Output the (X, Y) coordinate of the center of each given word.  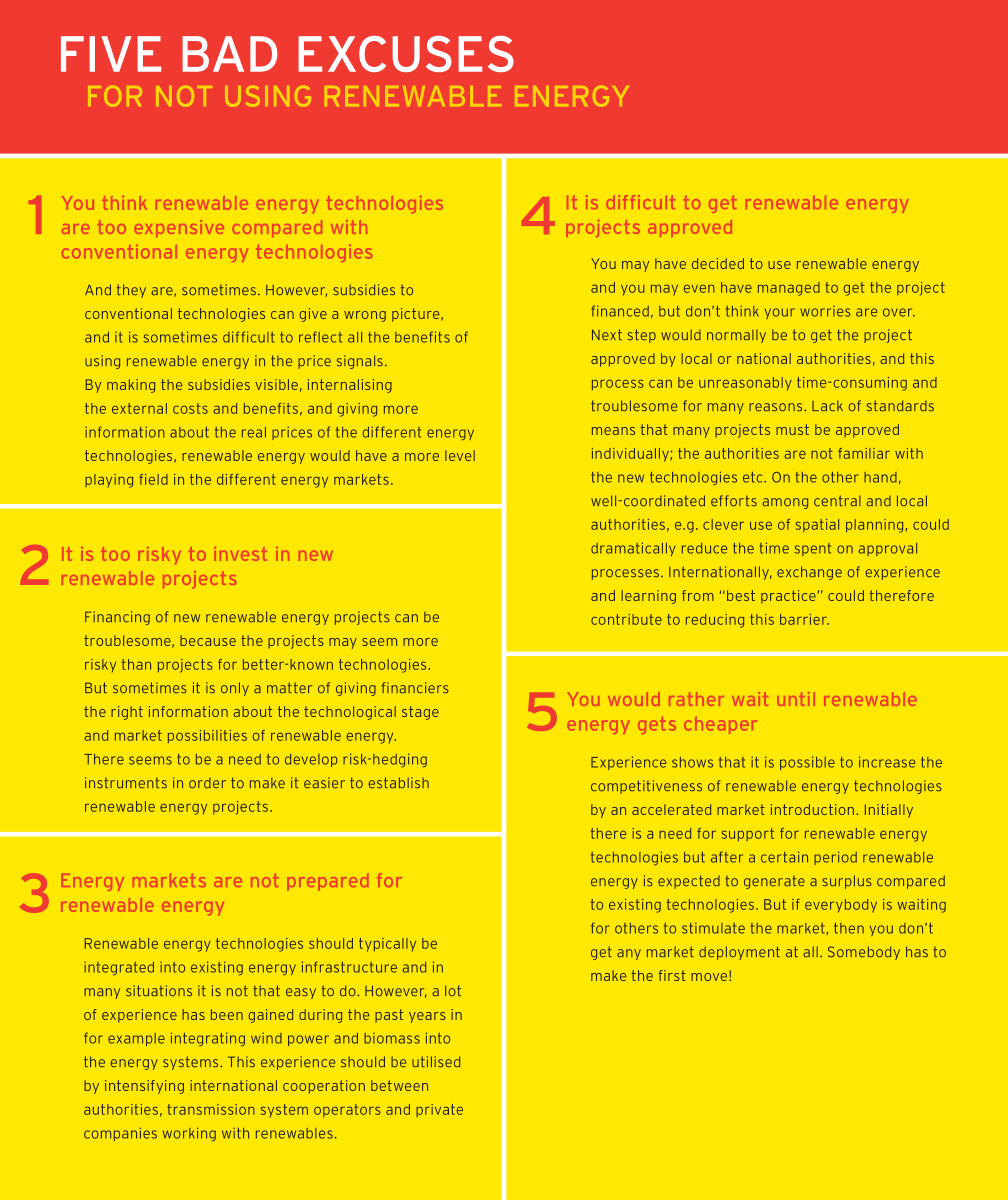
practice (788, 597)
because (208, 640)
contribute (626, 619)
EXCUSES (406, 54)
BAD (230, 54)
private (439, 1110)
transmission (211, 1109)
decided (718, 263)
